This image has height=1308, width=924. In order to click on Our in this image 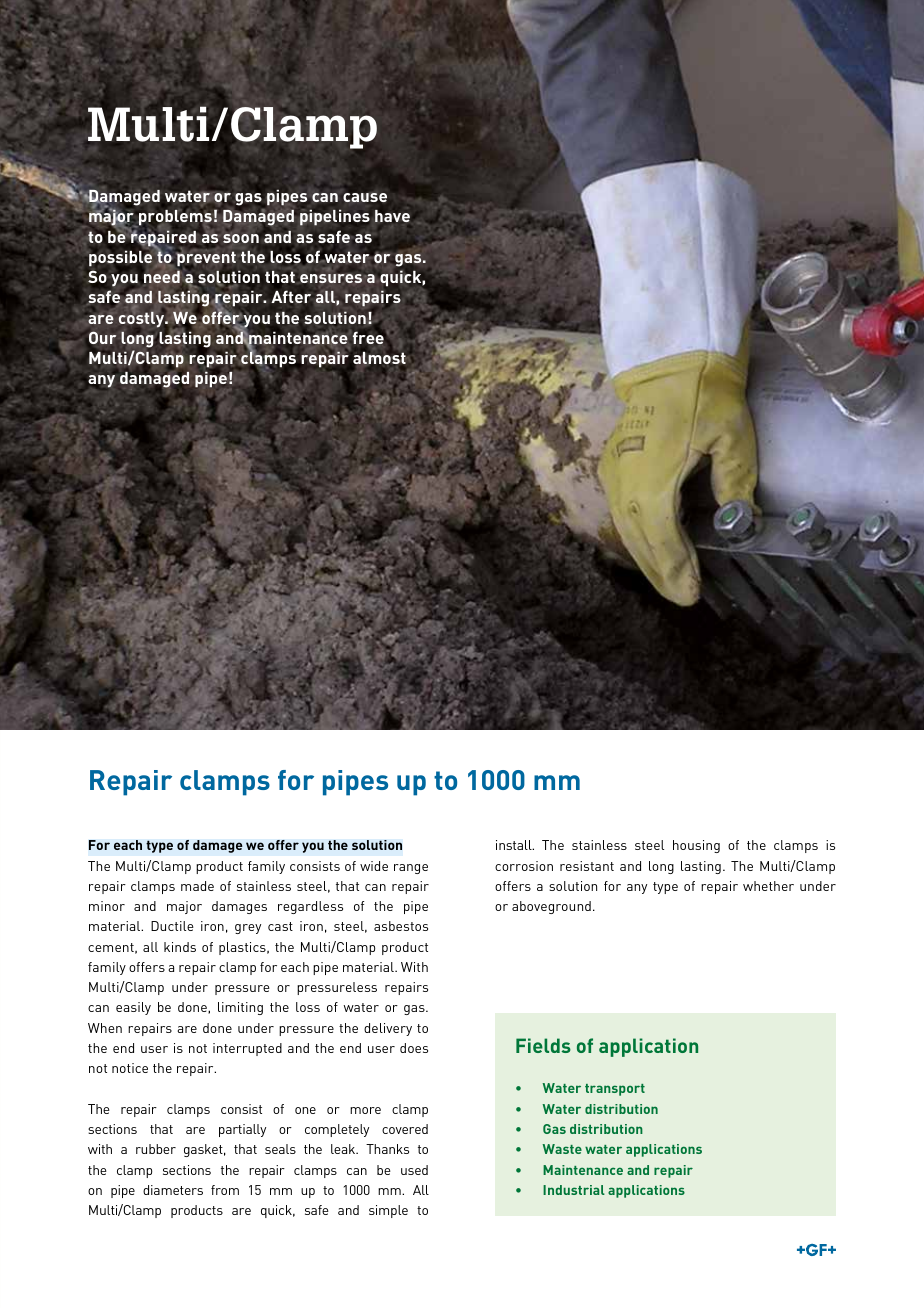, I will do `click(102, 337)`.
